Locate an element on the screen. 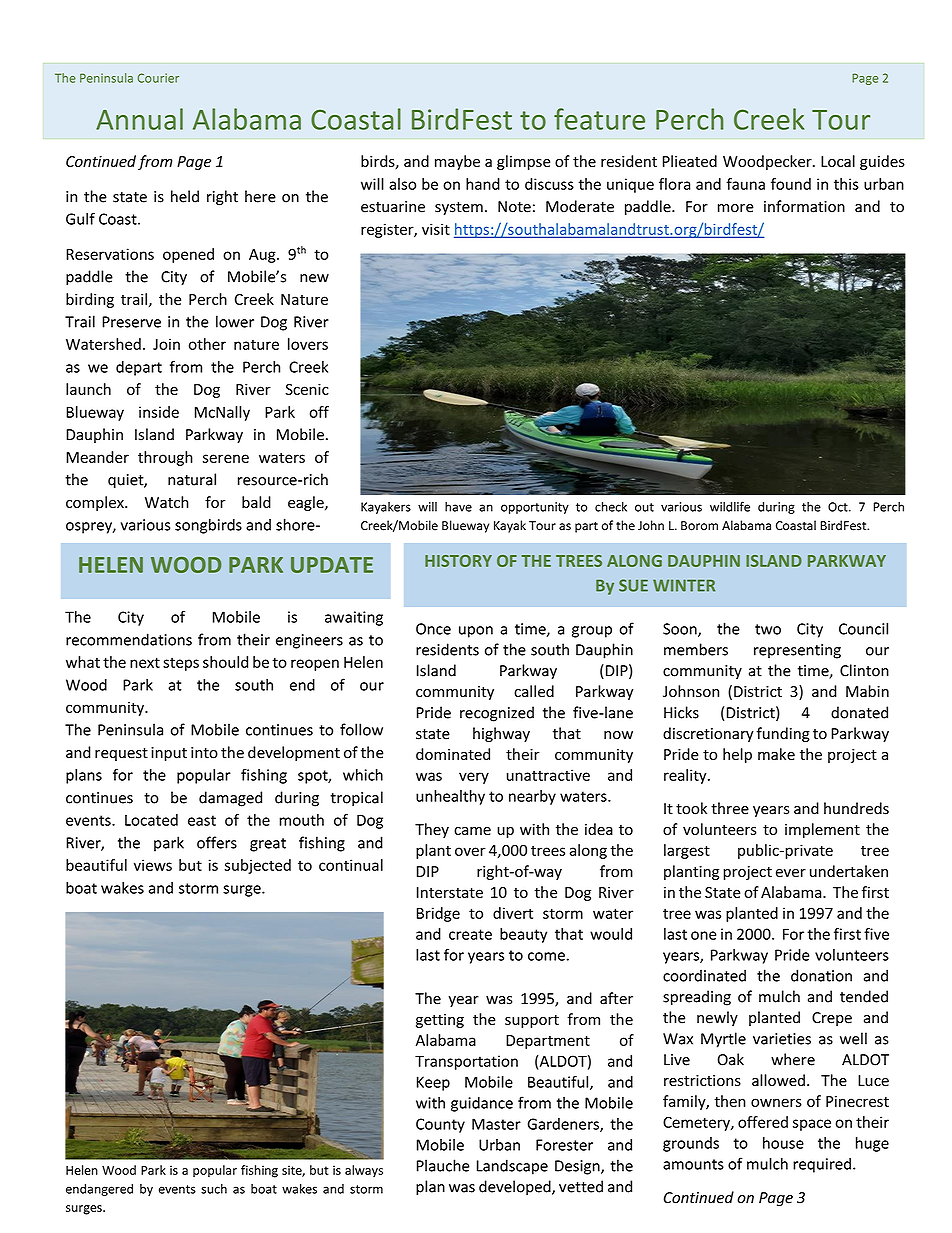 This screenshot has height=1233, width=952. Annual is located at coordinates (139, 119).
